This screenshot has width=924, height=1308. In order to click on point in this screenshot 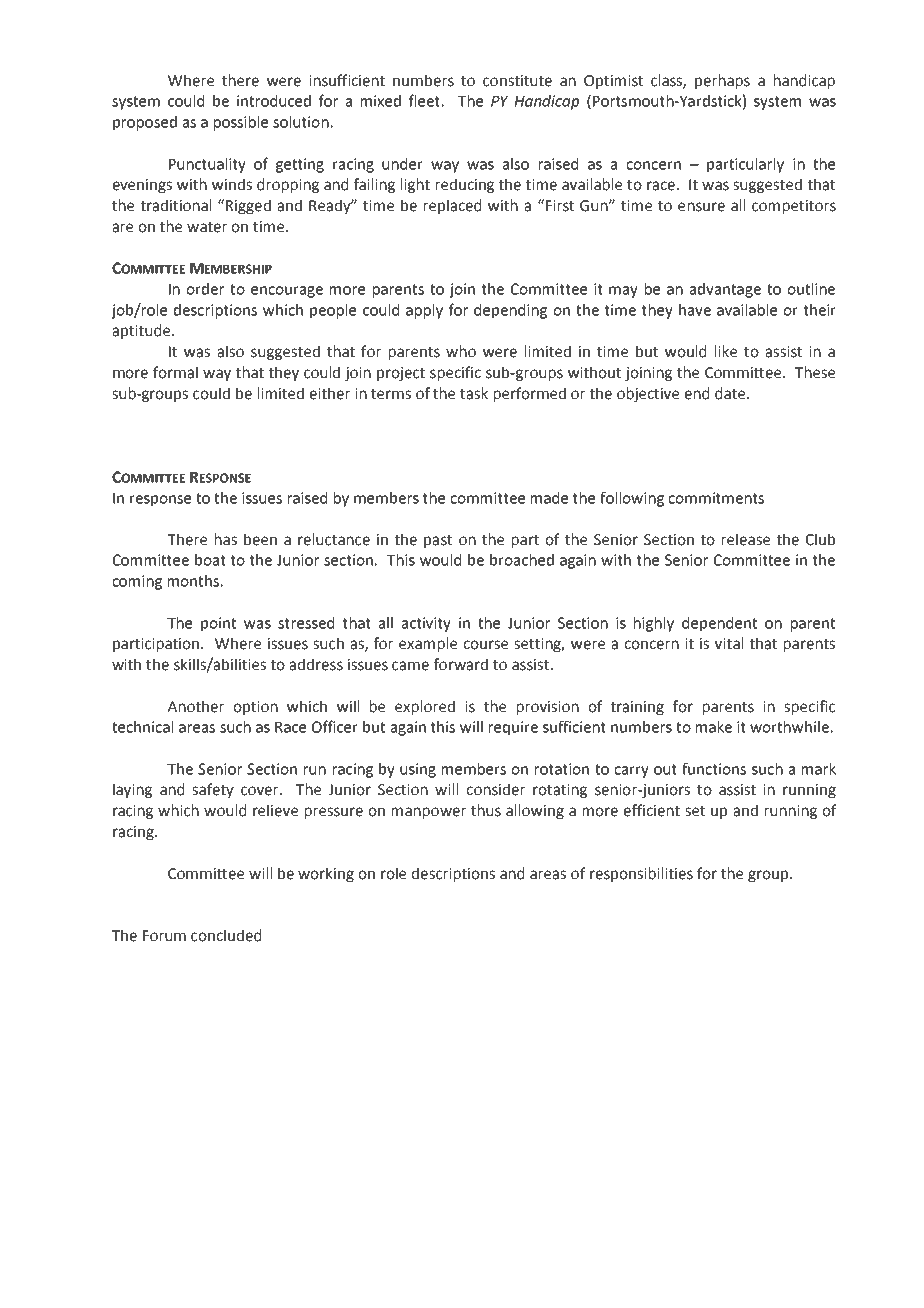, I will do `click(218, 624)`.
